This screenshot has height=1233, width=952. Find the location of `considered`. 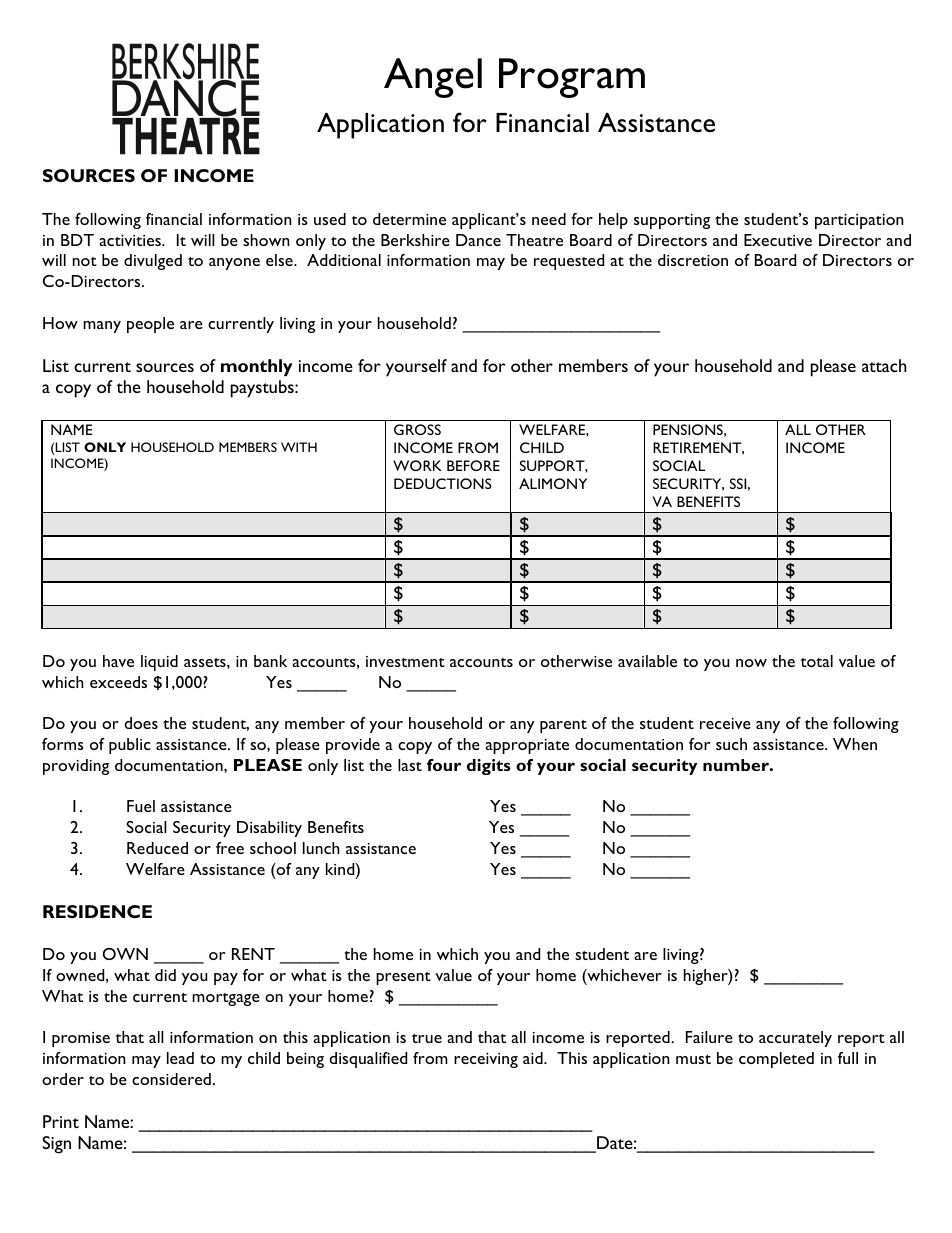

considered is located at coordinates (171, 1079).
